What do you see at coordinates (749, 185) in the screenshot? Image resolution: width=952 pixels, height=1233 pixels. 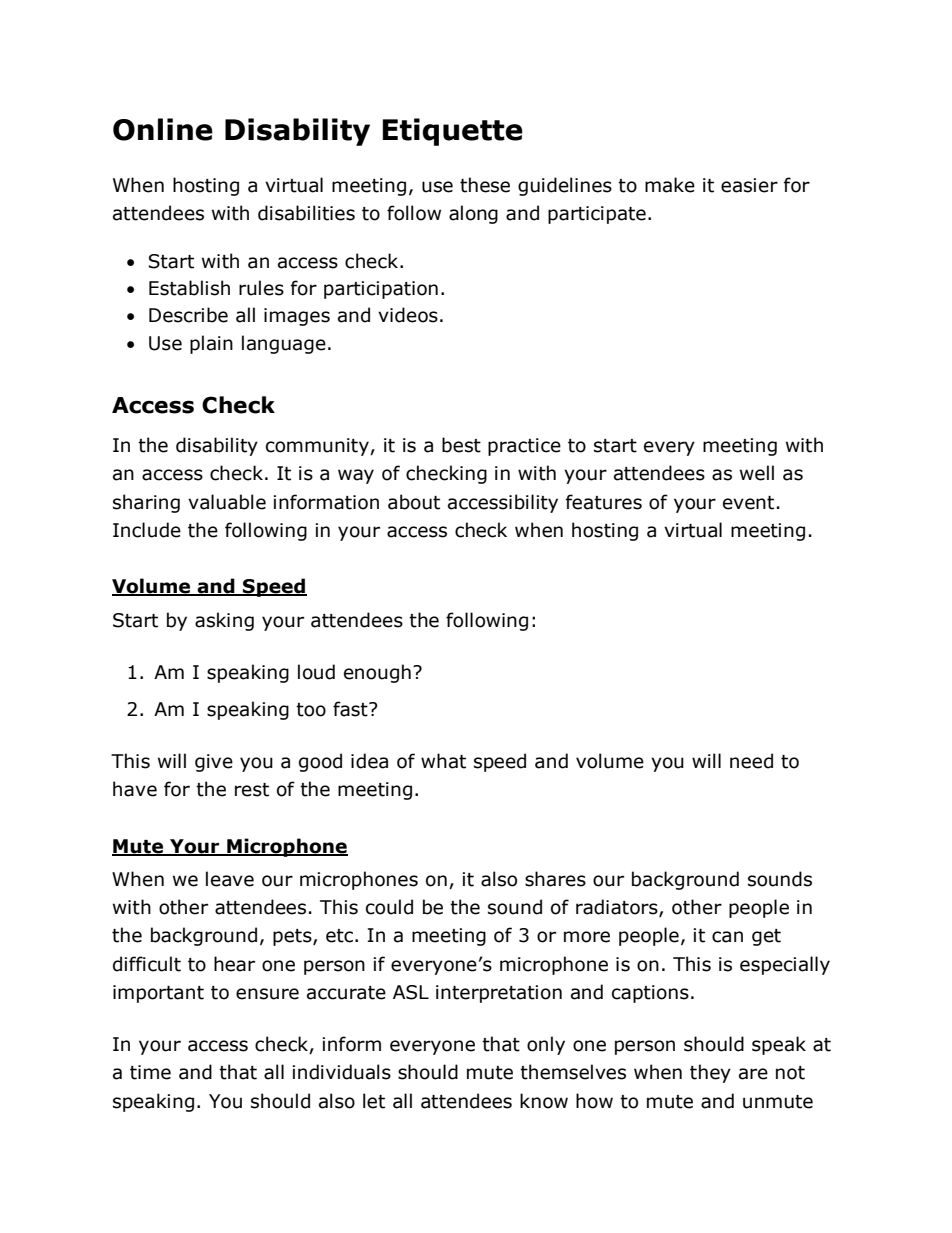 I see `easier` at bounding box center [749, 185].
